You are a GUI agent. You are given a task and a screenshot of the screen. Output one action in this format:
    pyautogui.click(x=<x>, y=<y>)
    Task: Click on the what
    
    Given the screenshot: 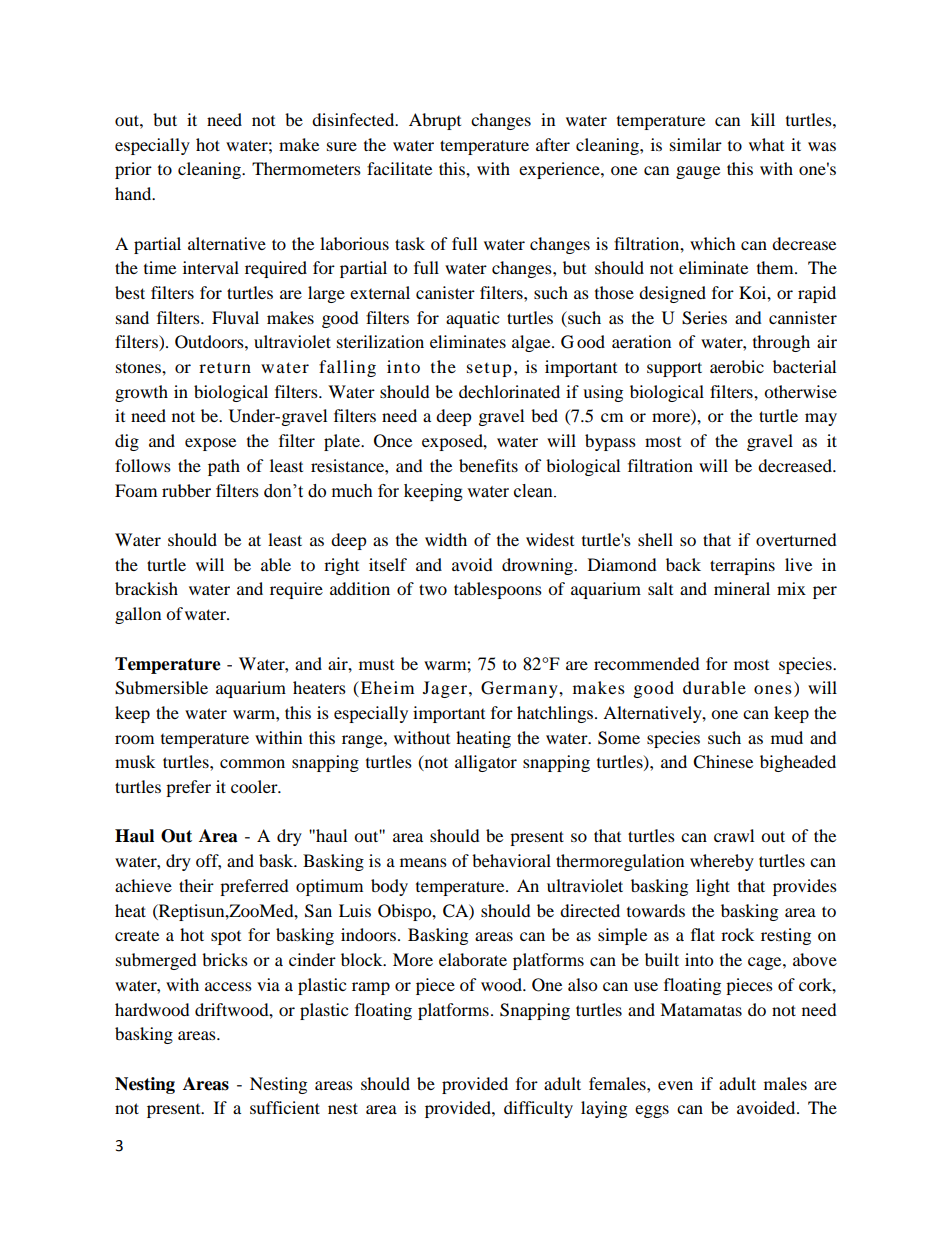 What is the action you would take?
    pyautogui.click(x=766, y=144)
